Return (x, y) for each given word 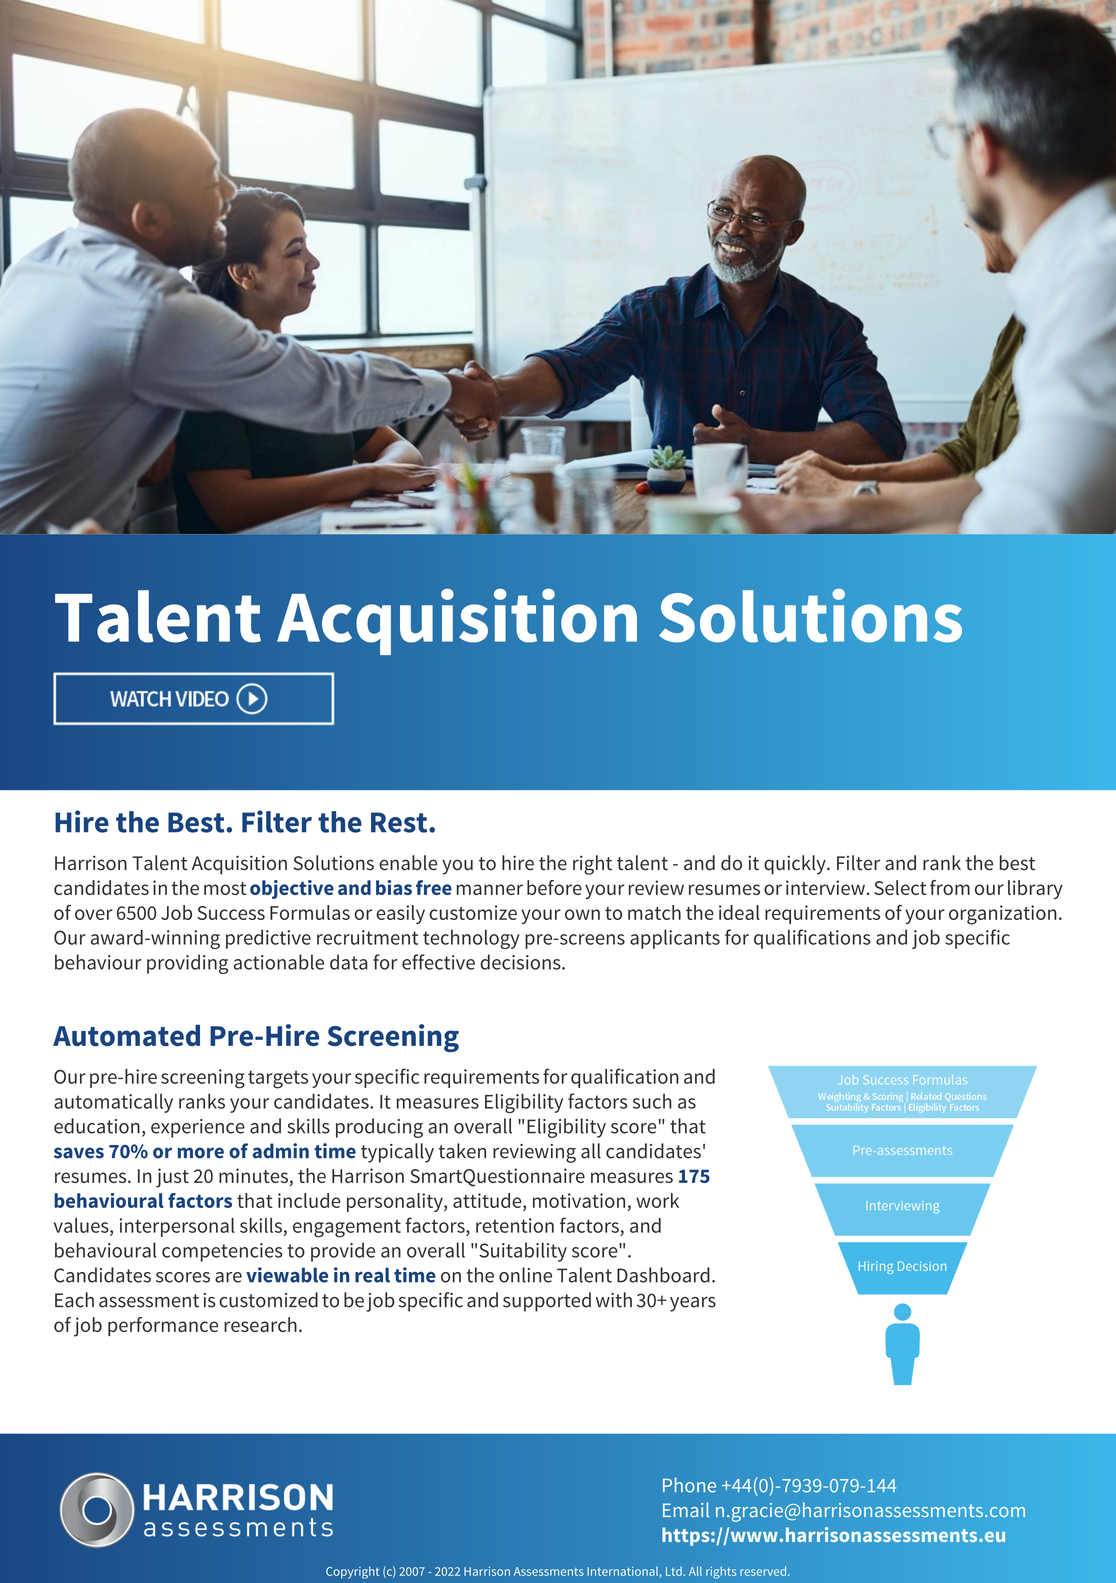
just (172, 1178)
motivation (579, 1200)
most (225, 888)
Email (686, 1510)
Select (900, 887)
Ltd (674, 1571)
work (657, 1200)
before (554, 887)
